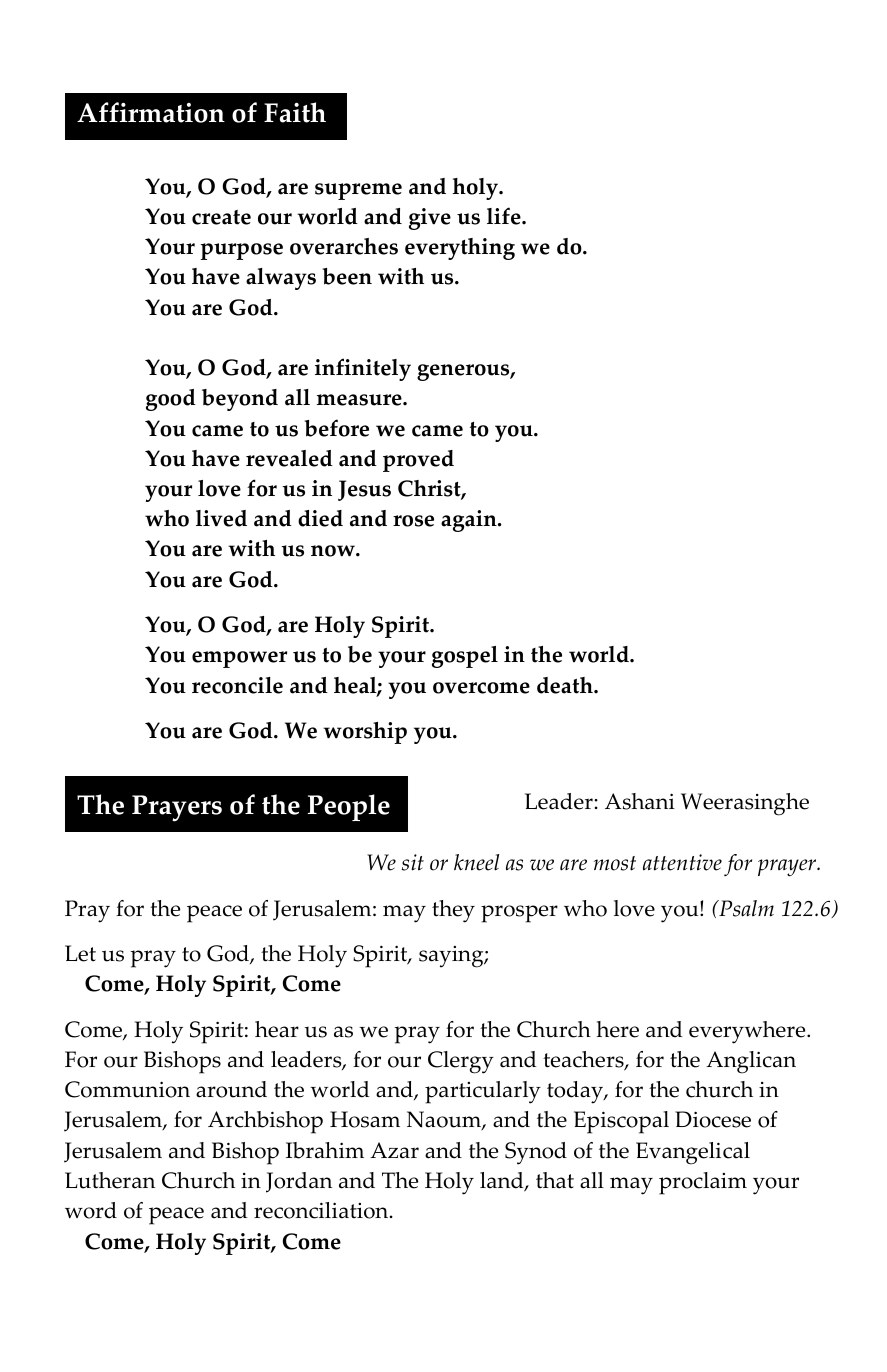 This screenshot has height=1372, width=887. What do you see at coordinates (394, 1150) in the screenshot?
I see `Azar` at bounding box center [394, 1150].
